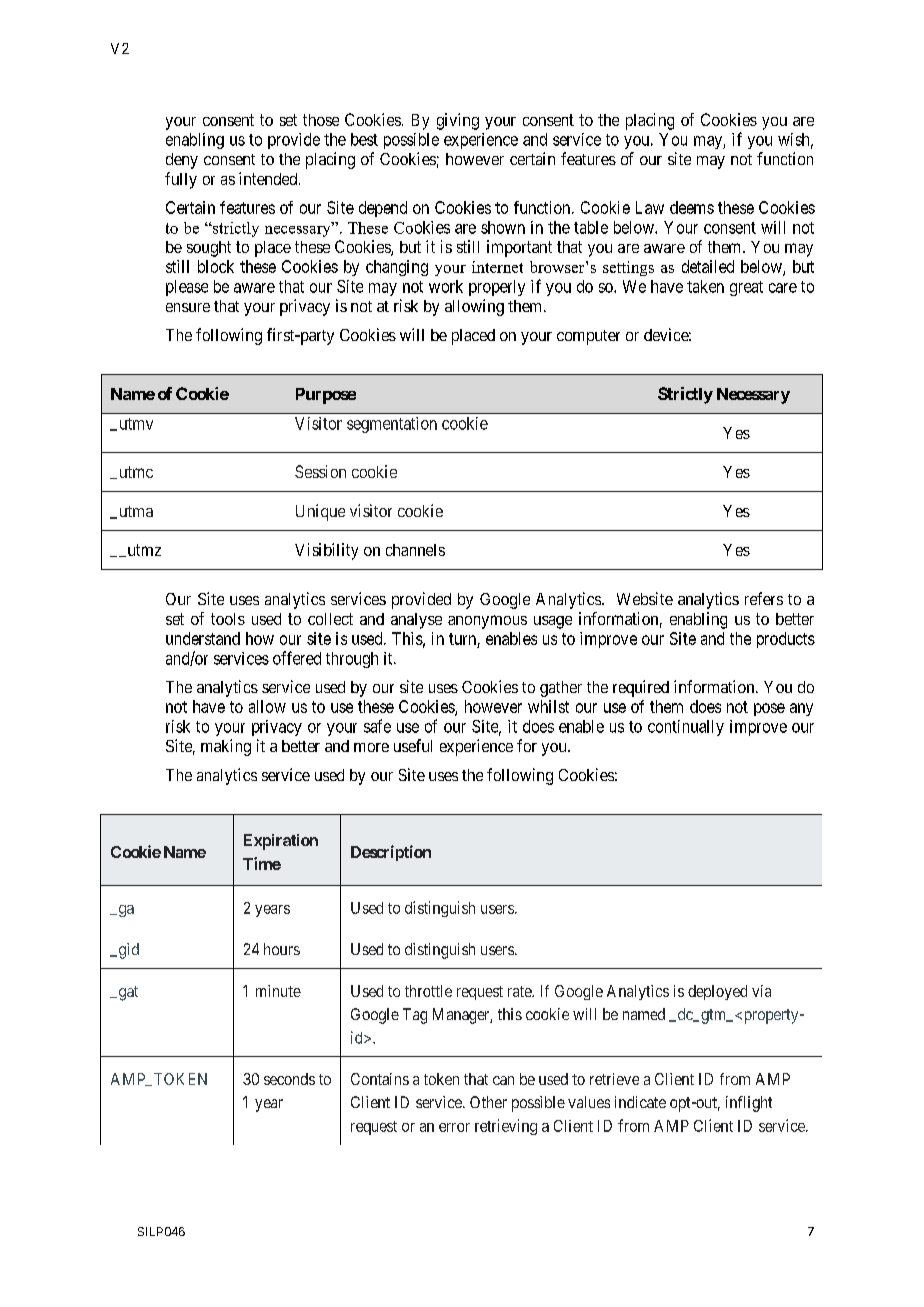 This image has height=1307, width=924. What do you see at coordinates (692, 207) in the image?
I see `deems` at bounding box center [692, 207].
